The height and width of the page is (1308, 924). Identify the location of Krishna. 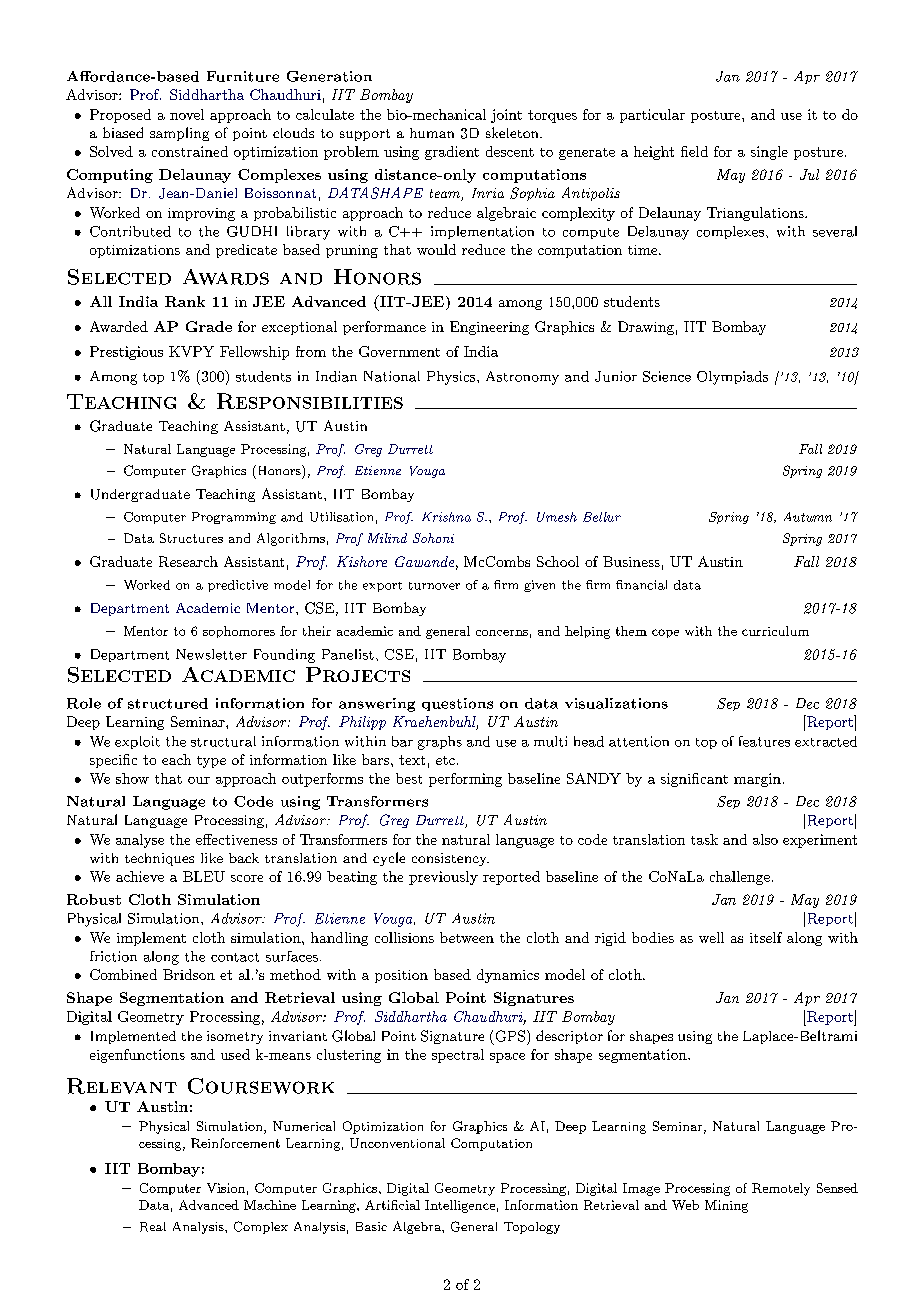
(446, 517).
